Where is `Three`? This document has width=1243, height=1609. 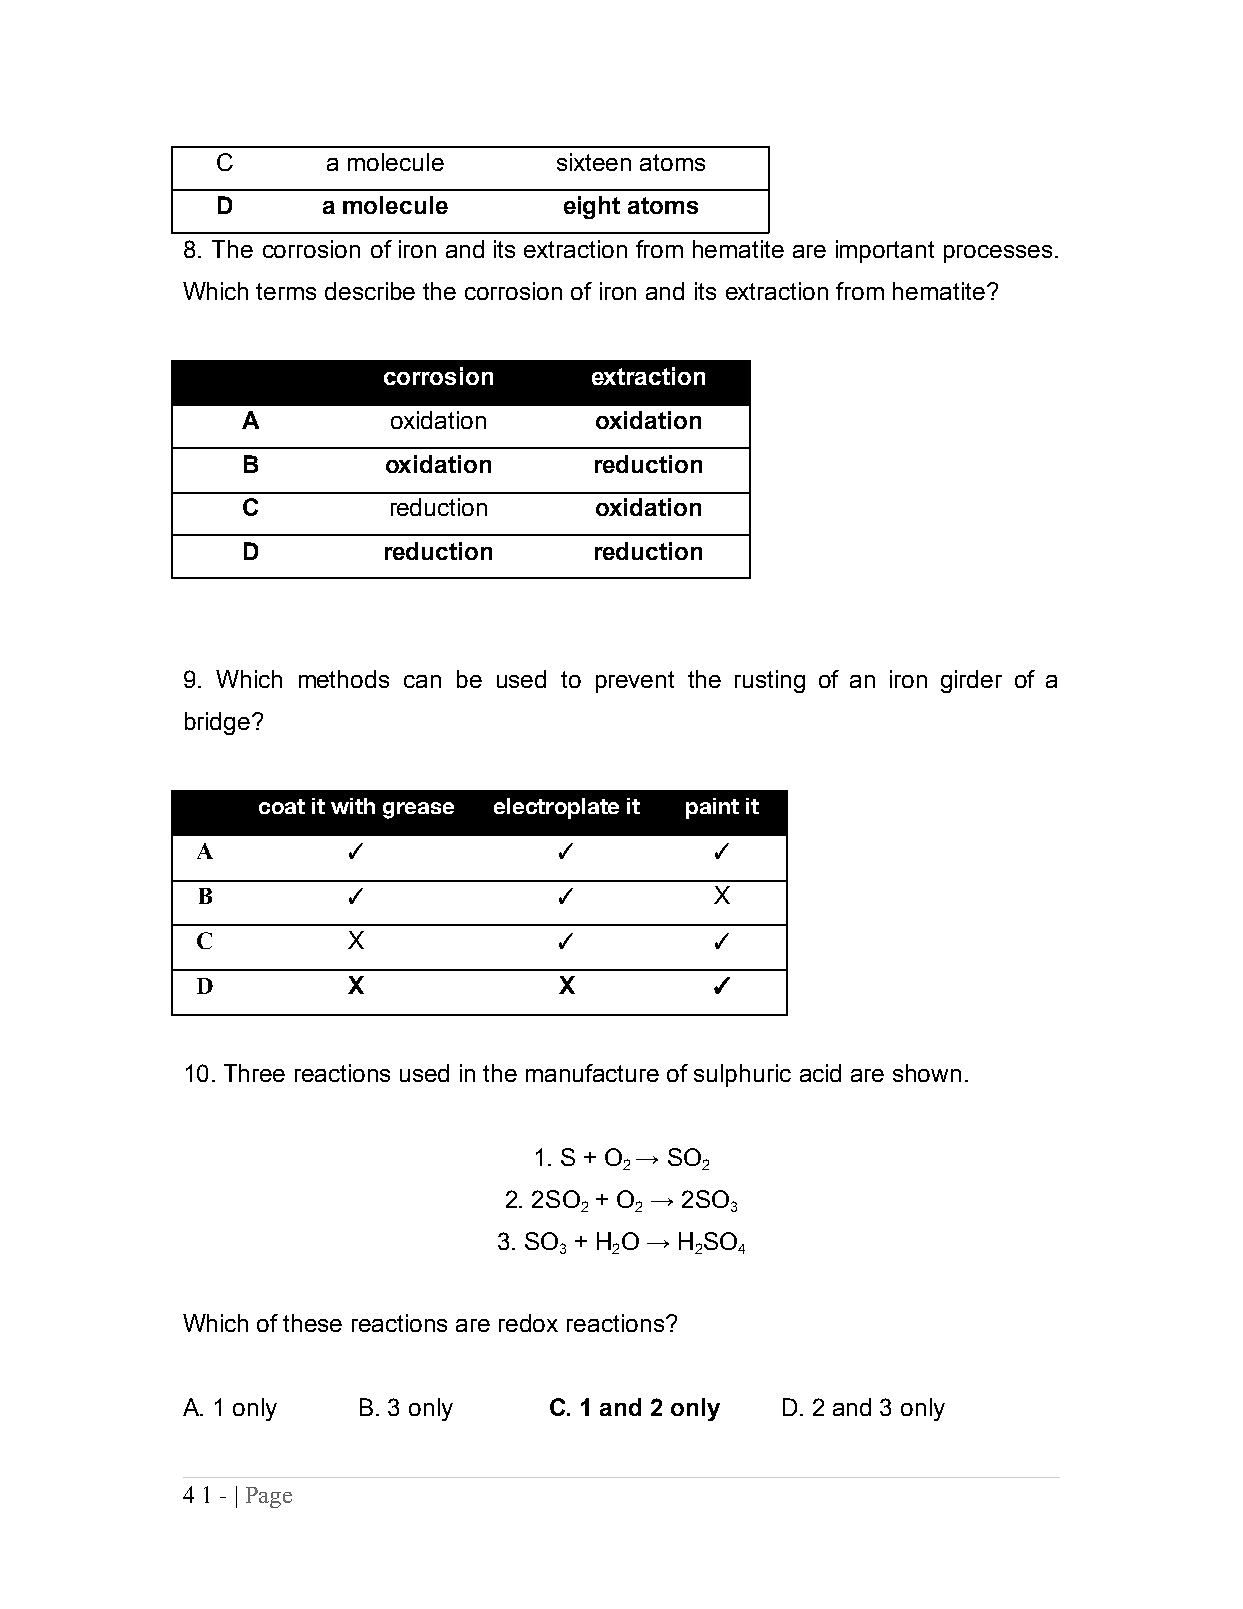 Three is located at coordinates (254, 1073).
